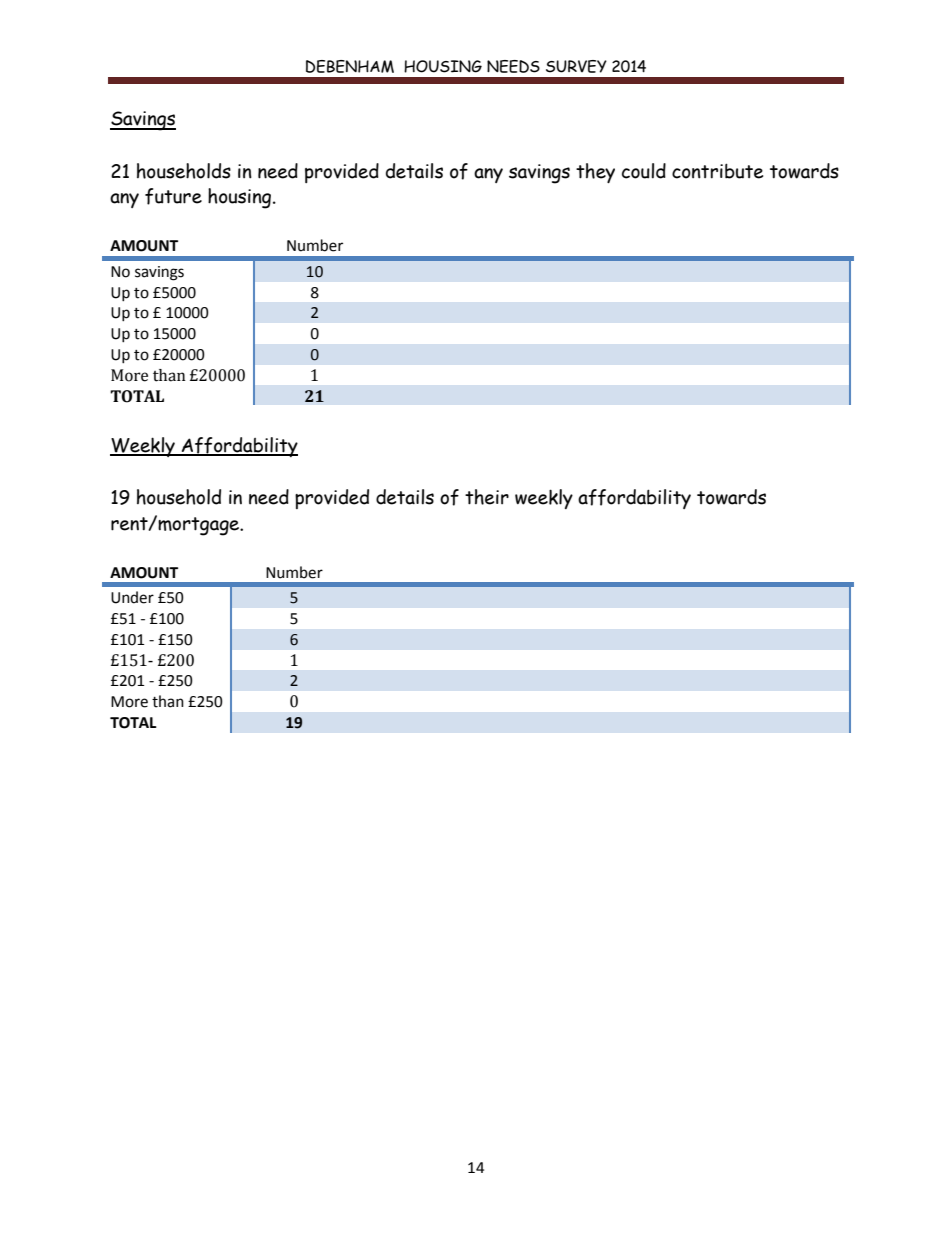  Describe the element at coordinates (487, 497) in the screenshot. I see `their` at that location.
